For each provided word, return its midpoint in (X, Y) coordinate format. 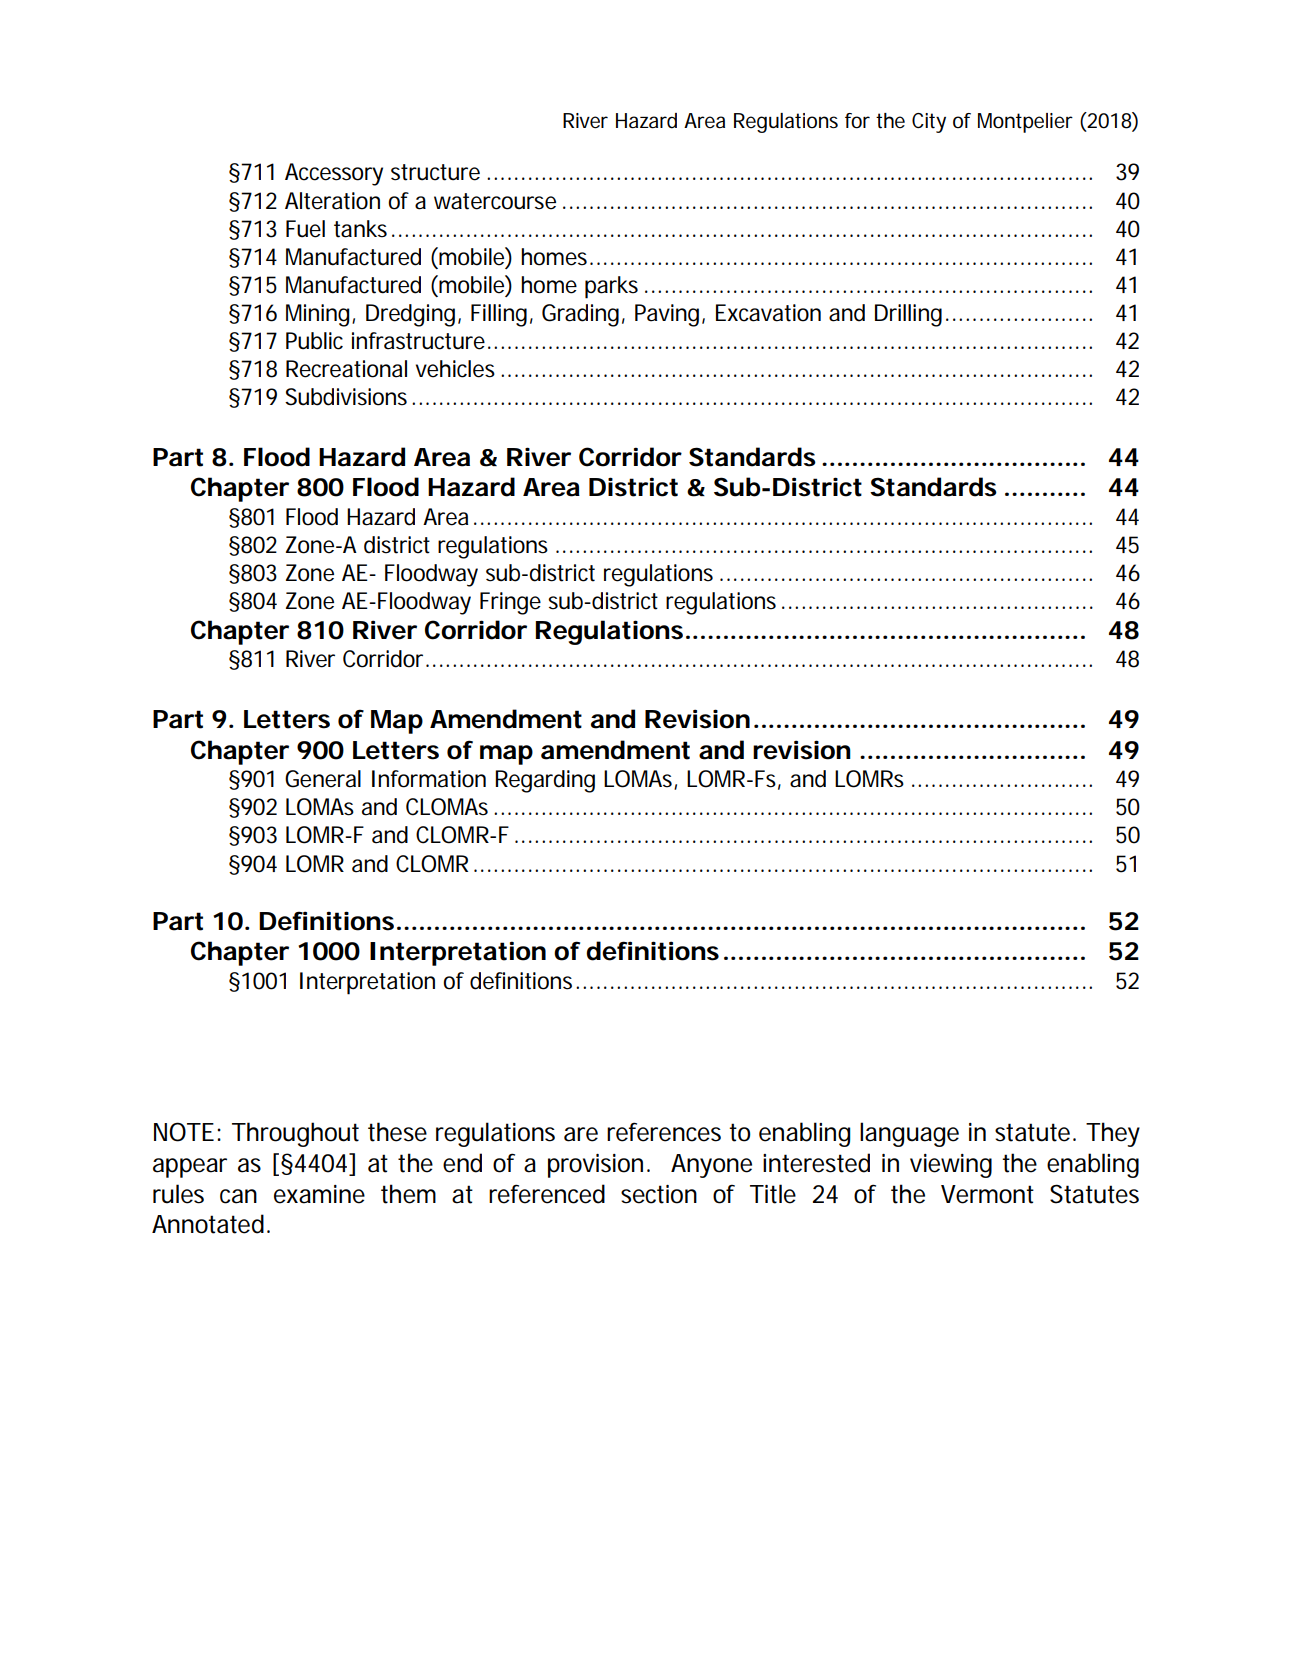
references (664, 1132)
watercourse (495, 201)
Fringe (510, 603)
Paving (667, 315)
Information (429, 779)
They (1113, 1134)
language (909, 1134)
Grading (580, 315)
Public (314, 341)
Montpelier (1025, 123)
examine (319, 1194)
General (323, 779)
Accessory (334, 174)
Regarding (545, 781)
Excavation (768, 313)
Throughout (295, 1134)
